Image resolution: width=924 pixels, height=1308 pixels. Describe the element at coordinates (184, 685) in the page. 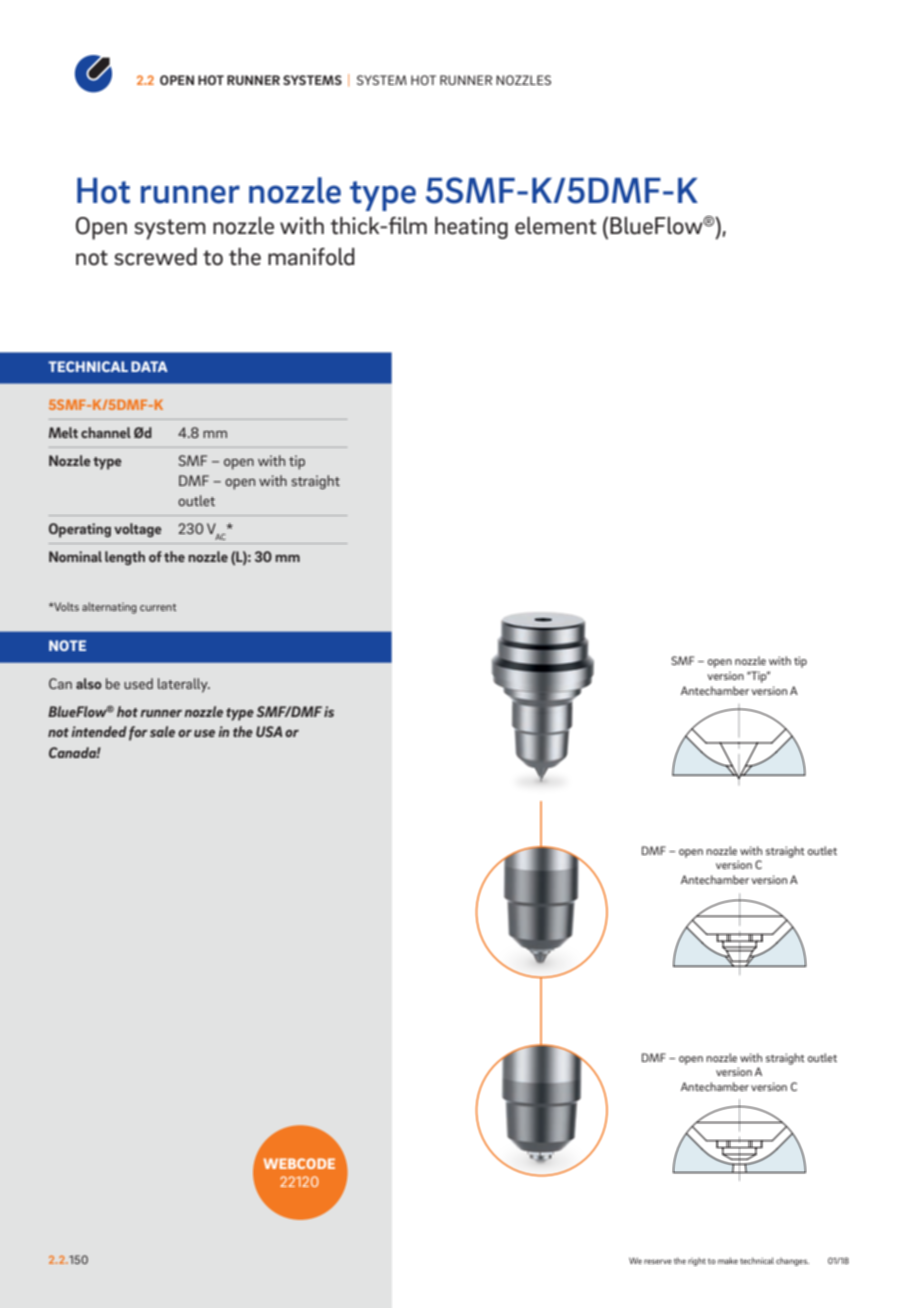

I see `laterally` at that location.
